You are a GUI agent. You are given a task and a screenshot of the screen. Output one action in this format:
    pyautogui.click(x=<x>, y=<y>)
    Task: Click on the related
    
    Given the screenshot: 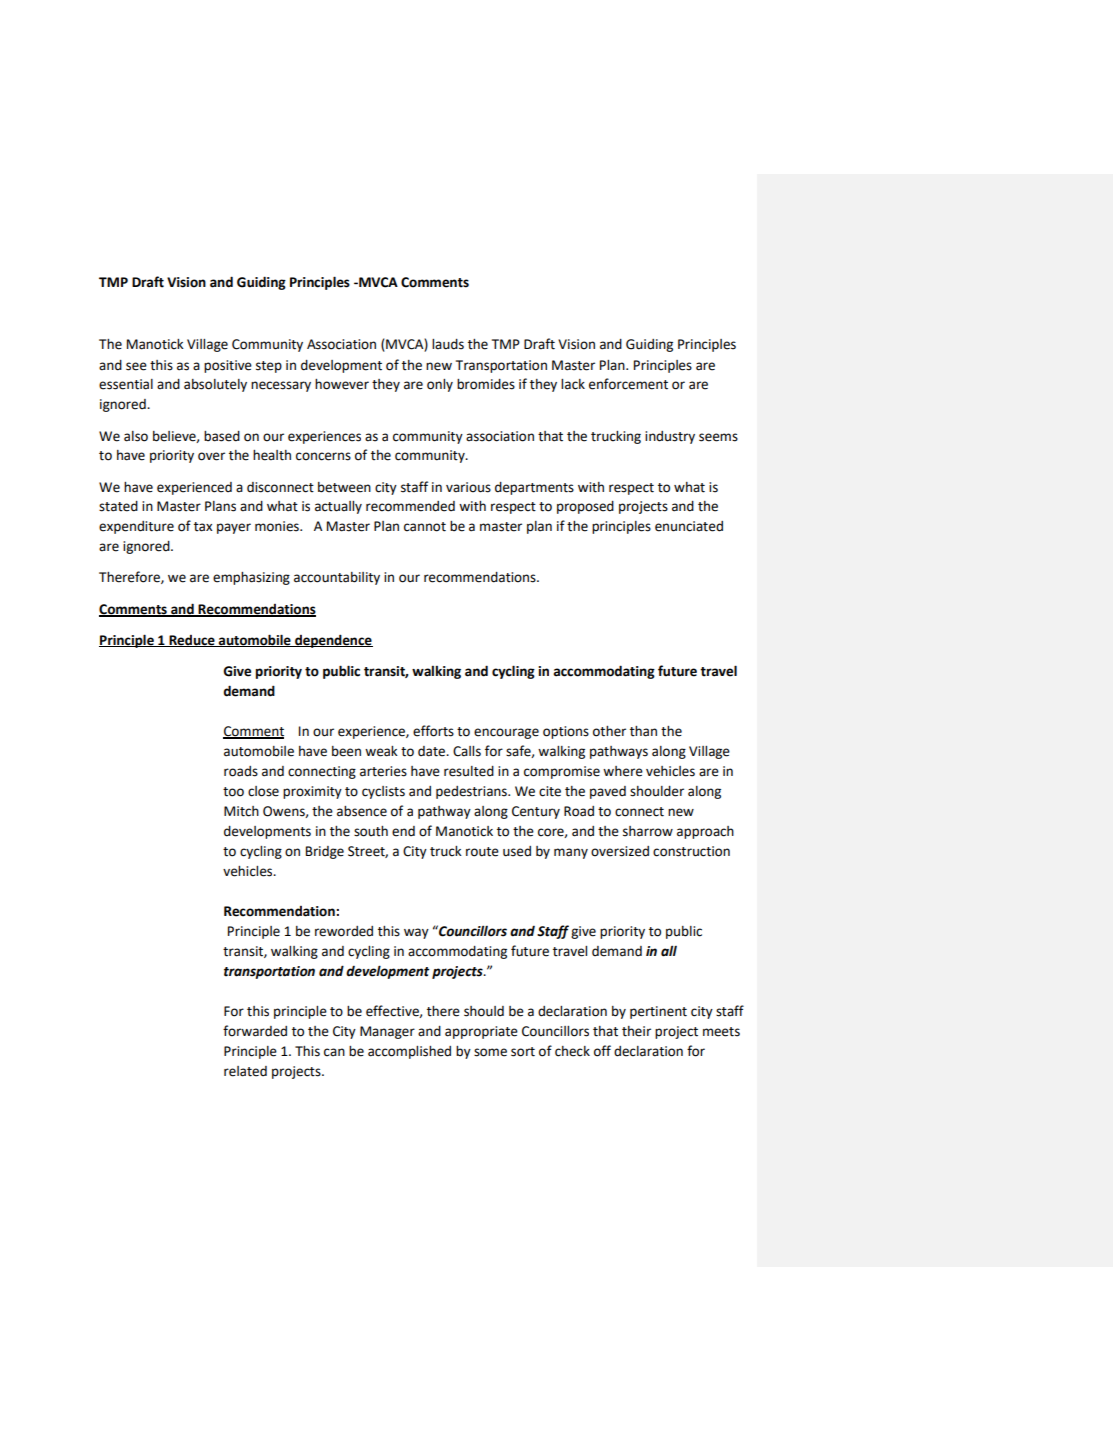 What is the action you would take?
    pyautogui.click(x=245, y=1071)
